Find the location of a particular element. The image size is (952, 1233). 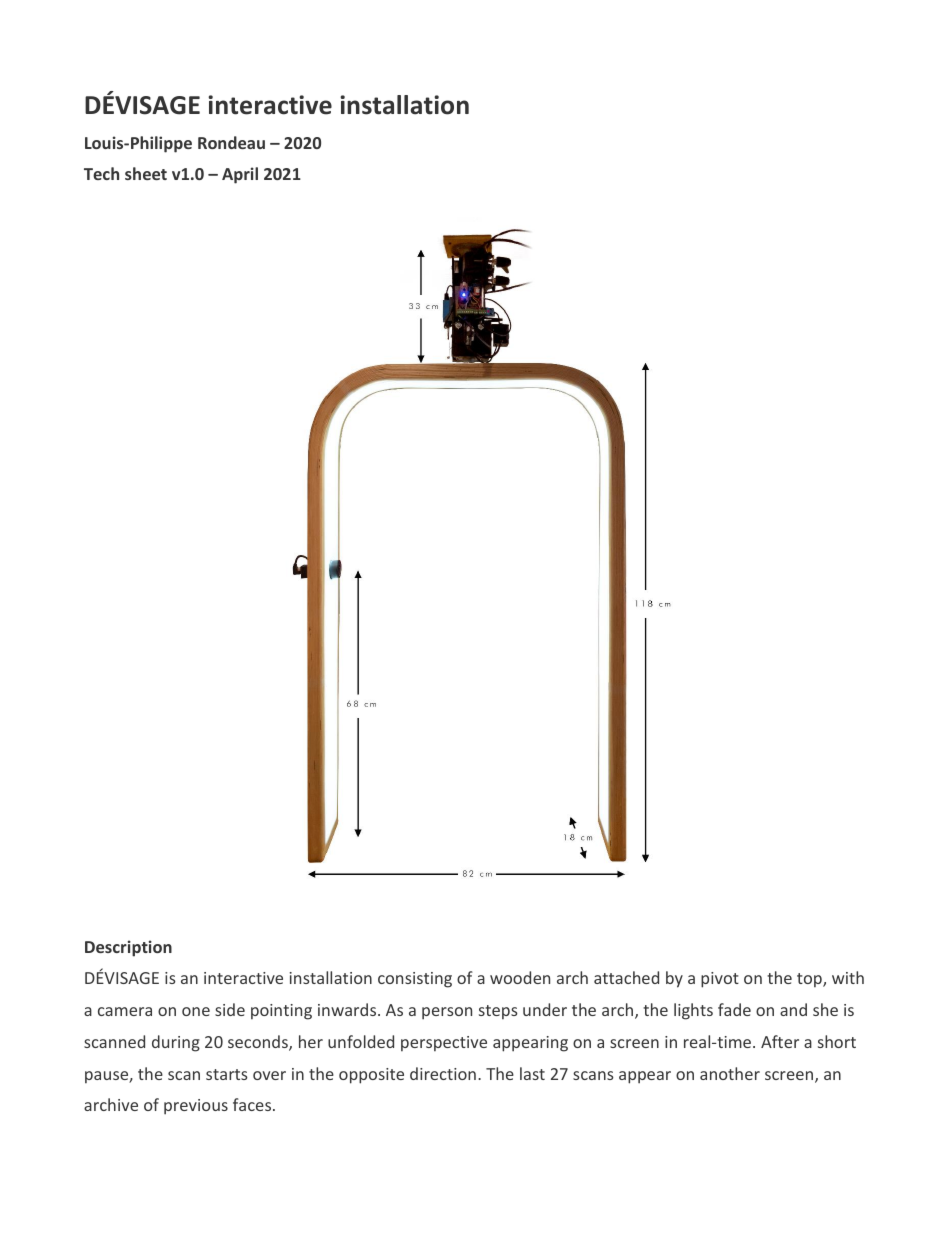

Description is located at coordinates (128, 948).
